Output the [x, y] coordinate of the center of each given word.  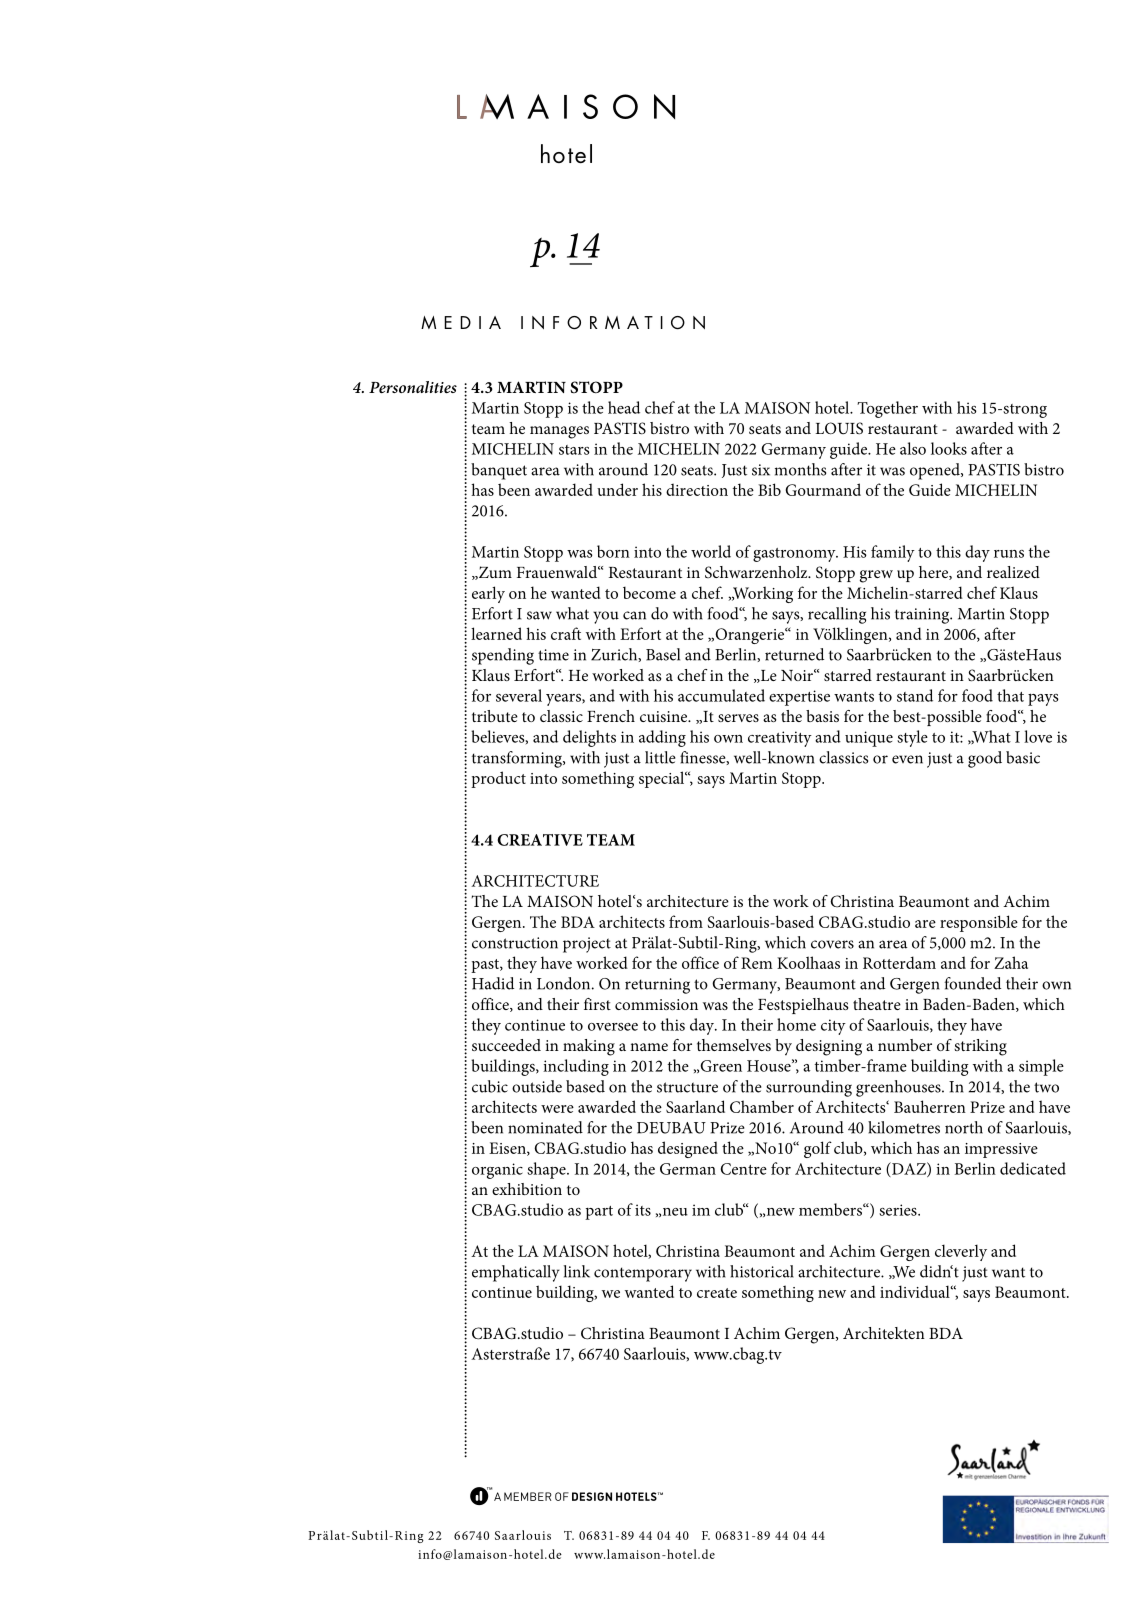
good [985, 759]
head [624, 407]
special [663, 779]
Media [461, 322]
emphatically [516, 1273]
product [498, 779]
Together [887, 409]
